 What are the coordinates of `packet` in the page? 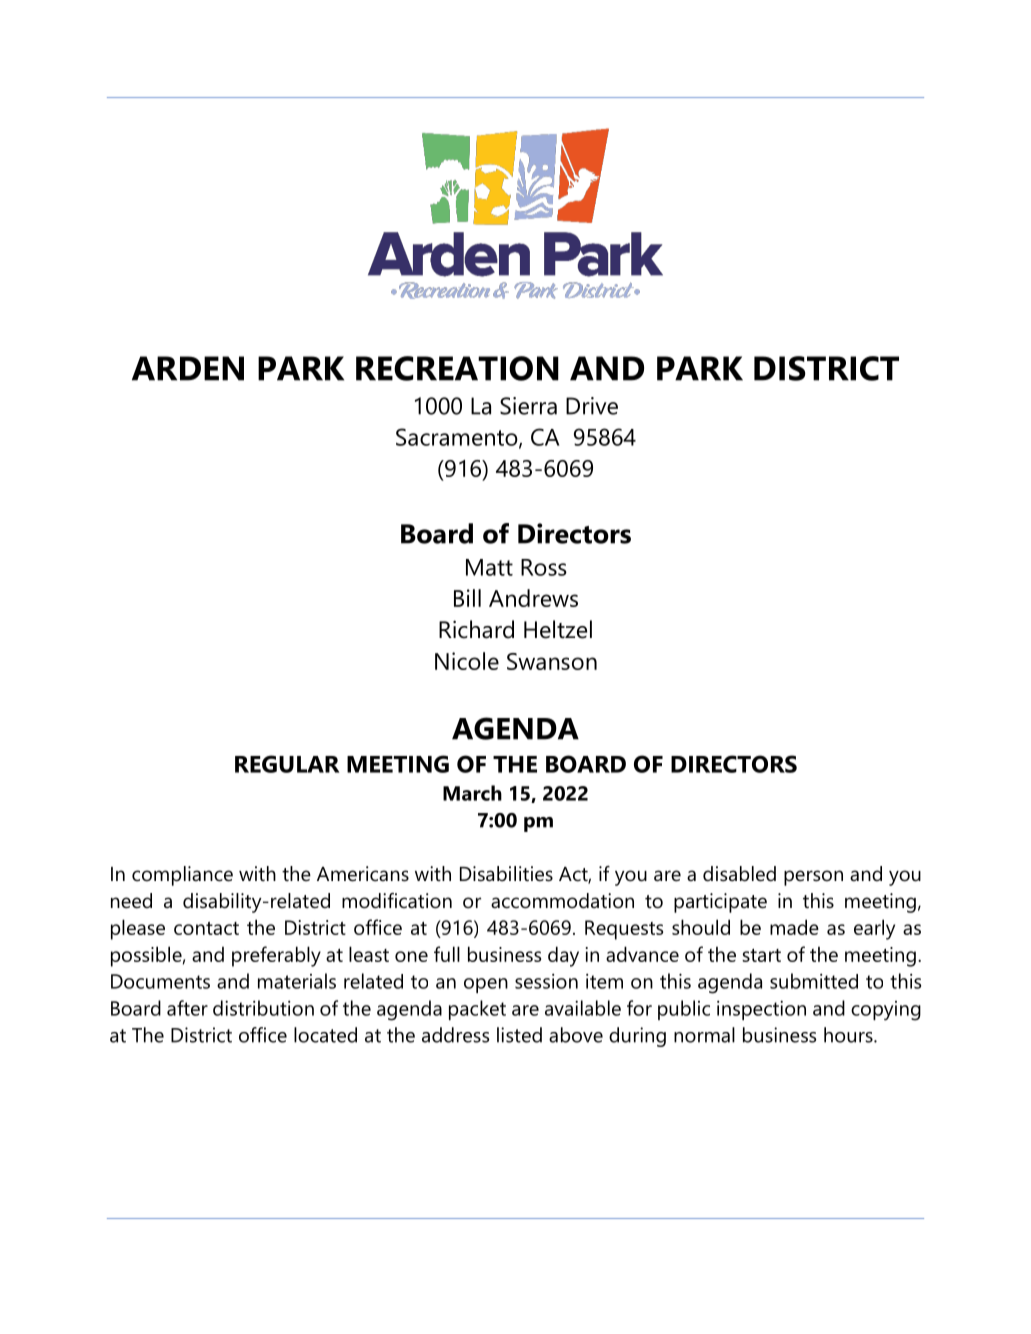 It's located at (477, 1010).
